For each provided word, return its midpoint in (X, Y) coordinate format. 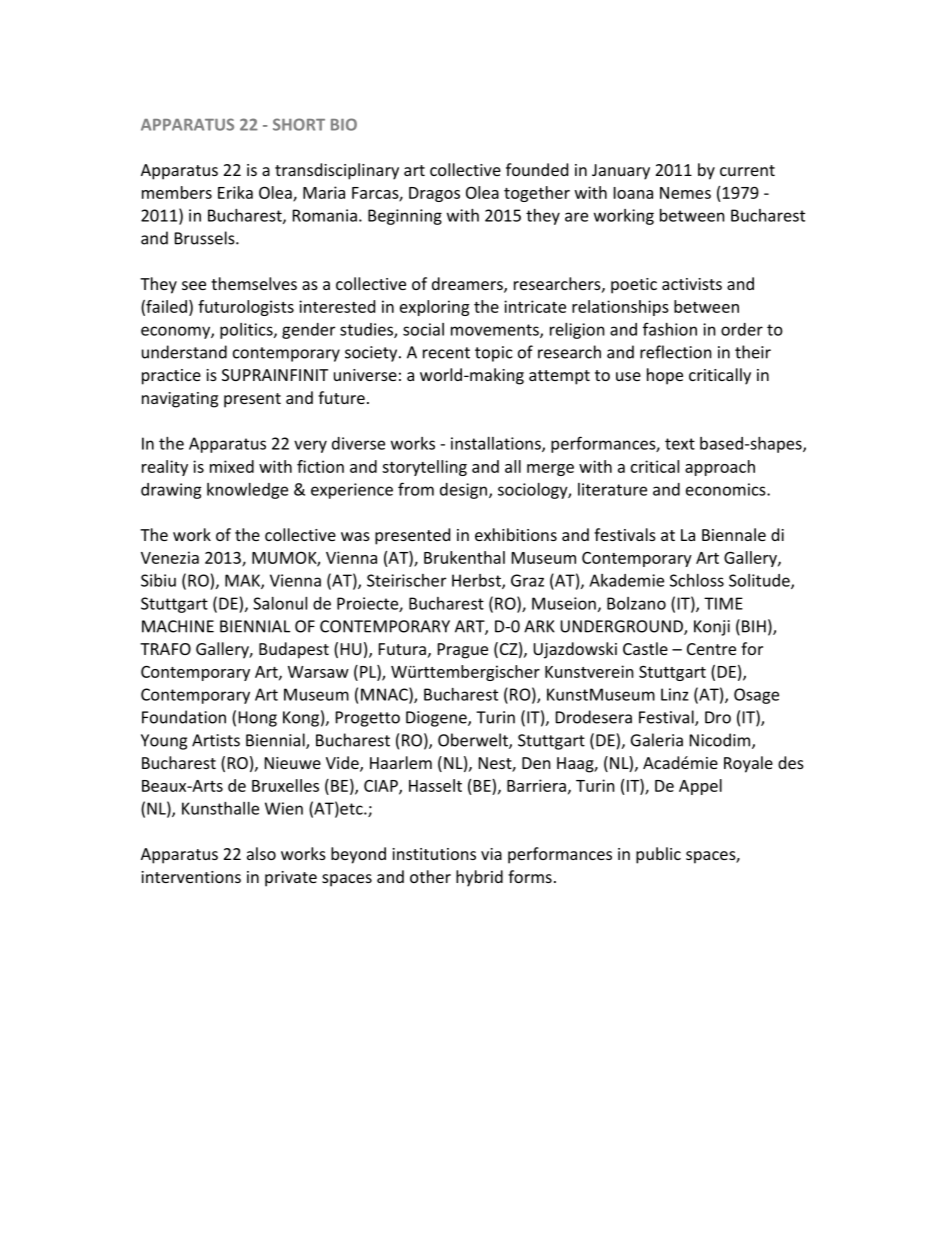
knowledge (247, 491)
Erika (235, 192)
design (465, 491)
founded (537, 169)
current (747, 170)
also (261, 853)
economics (727, 489)
